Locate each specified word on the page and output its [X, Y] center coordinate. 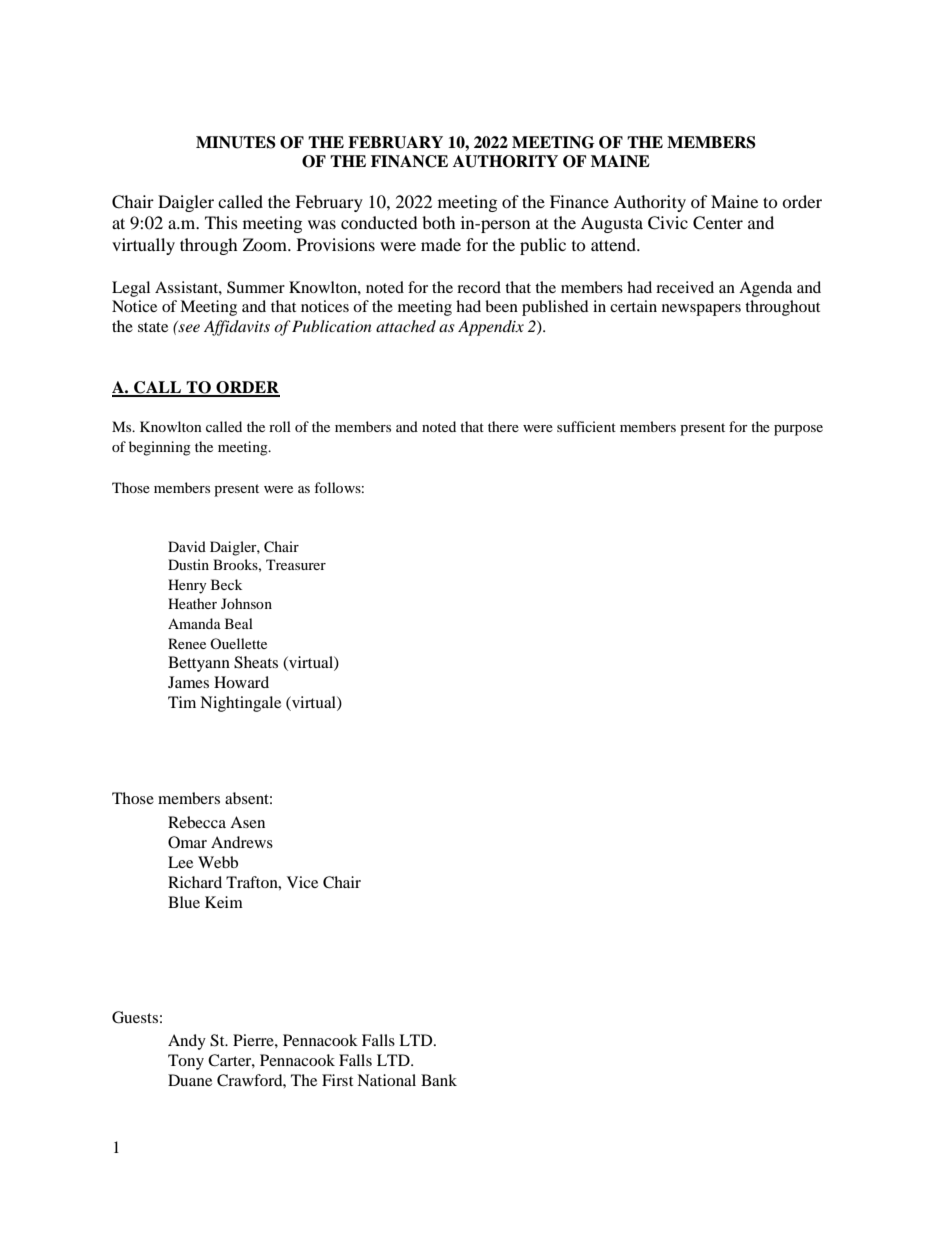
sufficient [586, 426]
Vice [302, 882]
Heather [192, 603]
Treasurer [296, 564]
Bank [439, 1080]
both [439, 222]
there [503, 426]
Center [718, 223]
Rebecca [197, 822]
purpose [798, 430]
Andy [187, 1042]
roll [280, 426]
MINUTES [236, 142]
